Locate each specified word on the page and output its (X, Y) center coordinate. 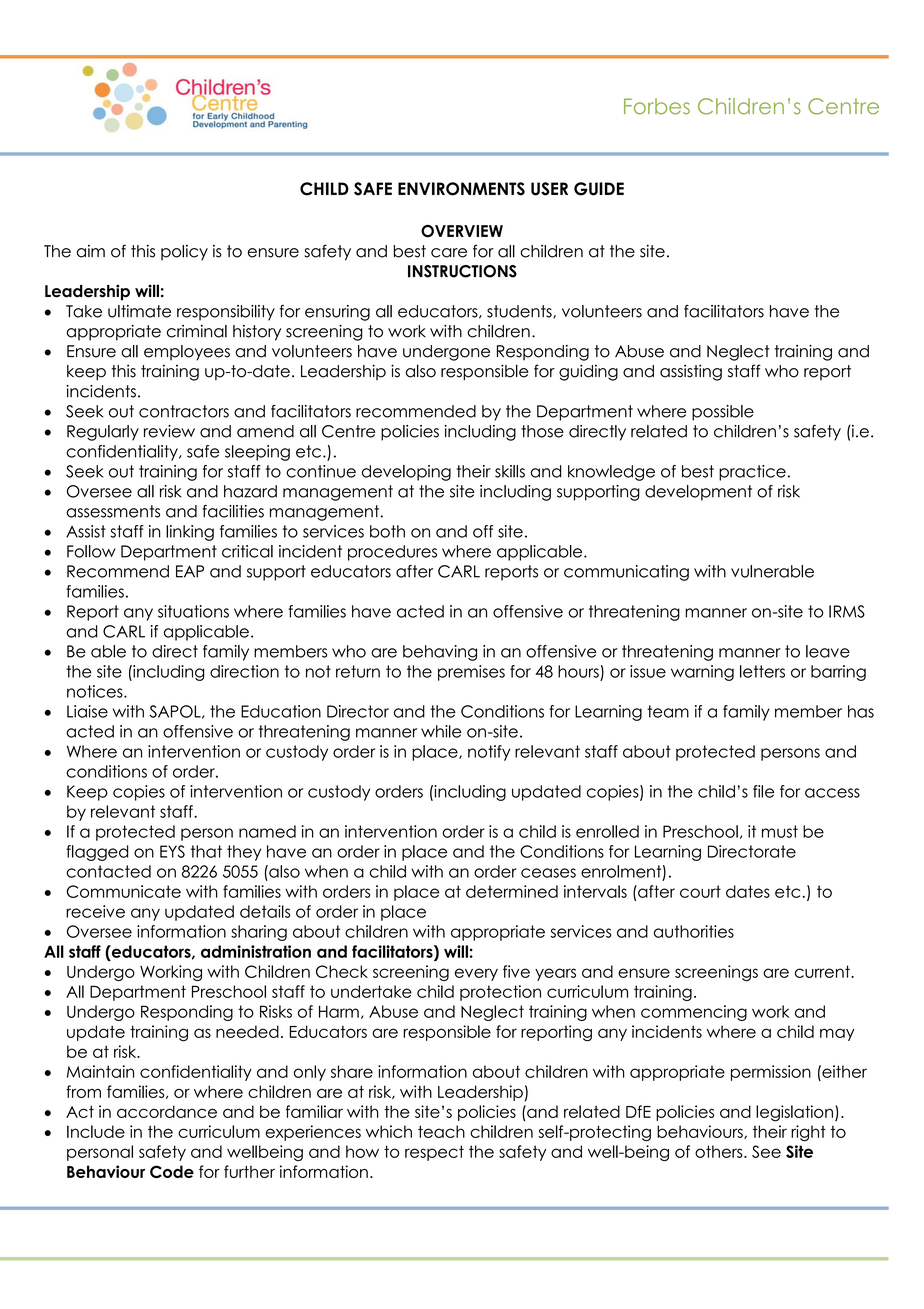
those (542, 431)
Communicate (124, 891)
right (808, 1133)
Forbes (657, 106)
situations (193, 611)
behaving (440, 653)
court (700, 891)
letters (762, 671)
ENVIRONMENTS (461, 189)
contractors (184, 411)
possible (723, 413)
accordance (167, 1111)
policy (184, 253)
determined (512, 891)
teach (441, 1131)
